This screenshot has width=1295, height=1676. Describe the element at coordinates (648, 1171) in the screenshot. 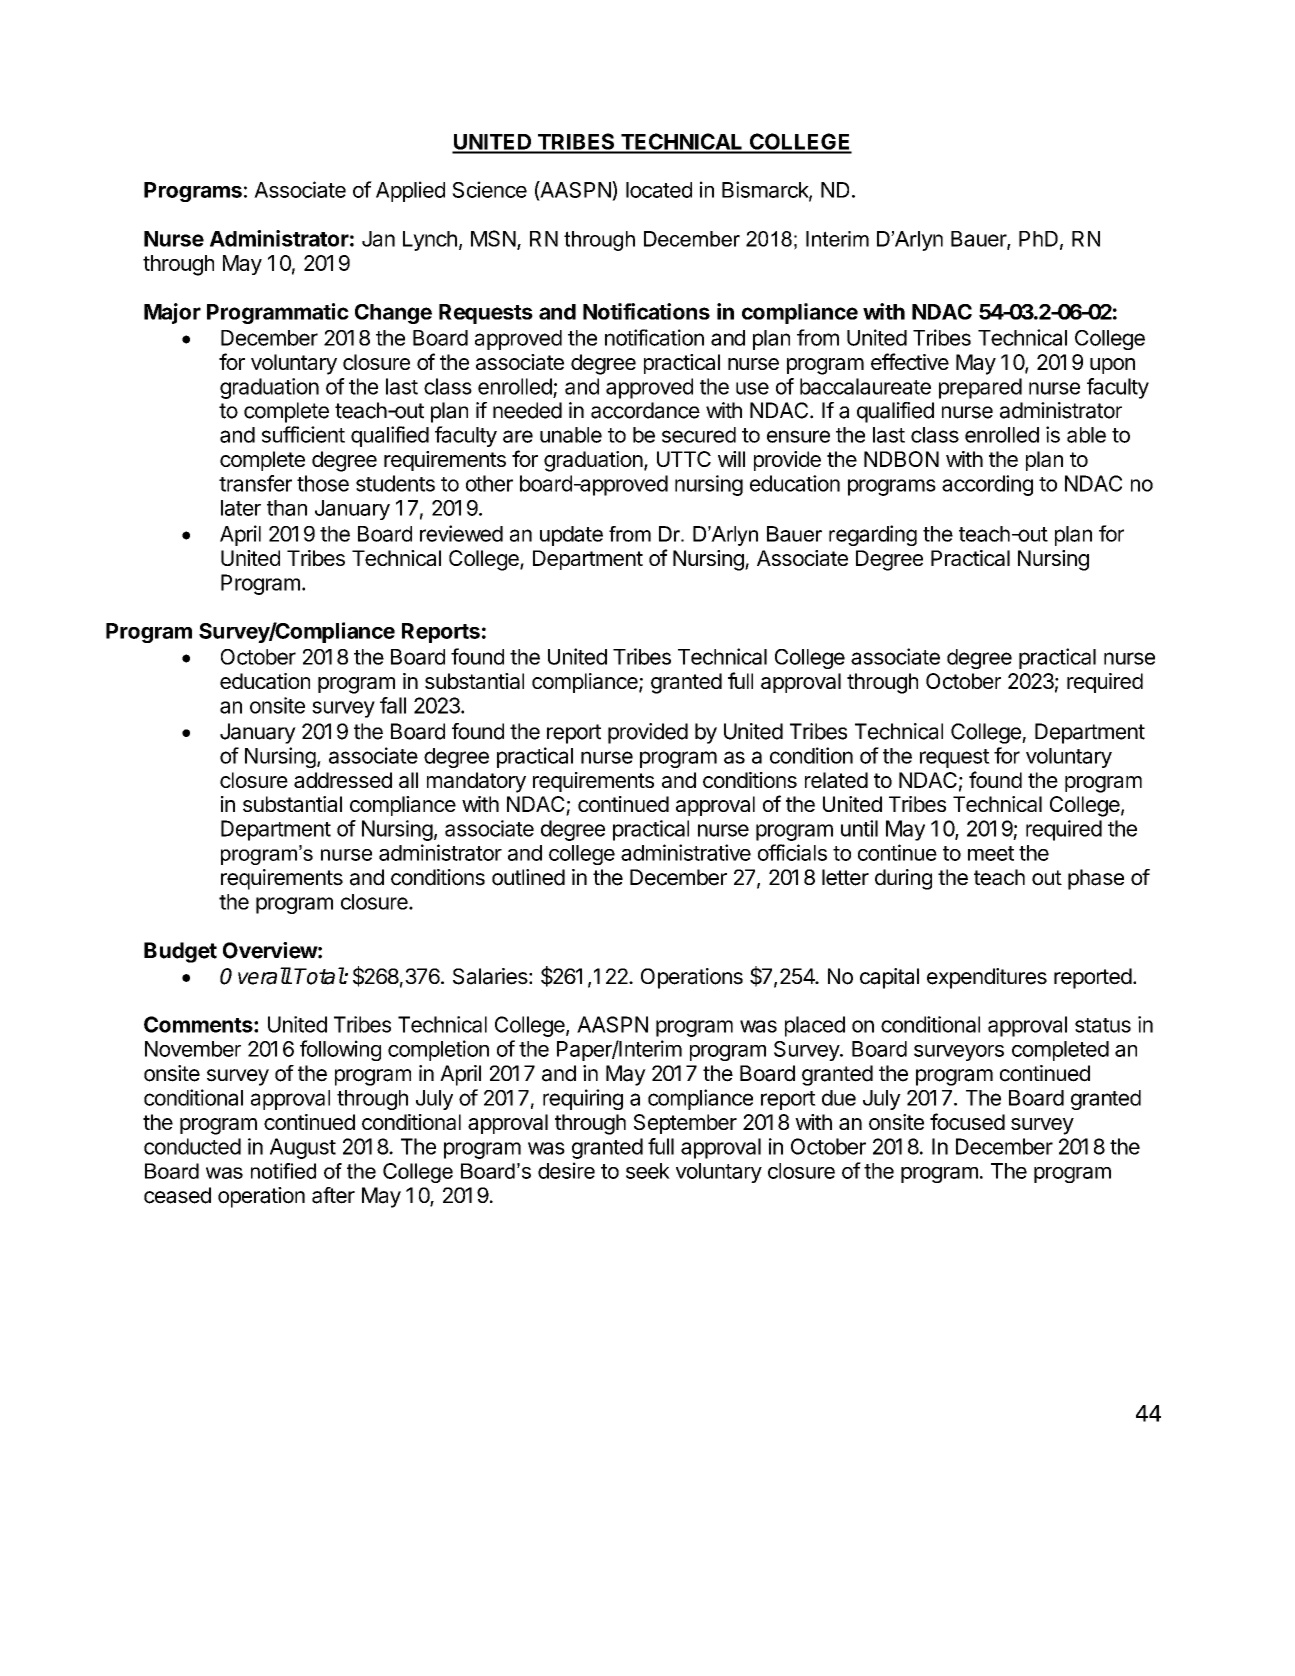

I see `seek` at that location.
